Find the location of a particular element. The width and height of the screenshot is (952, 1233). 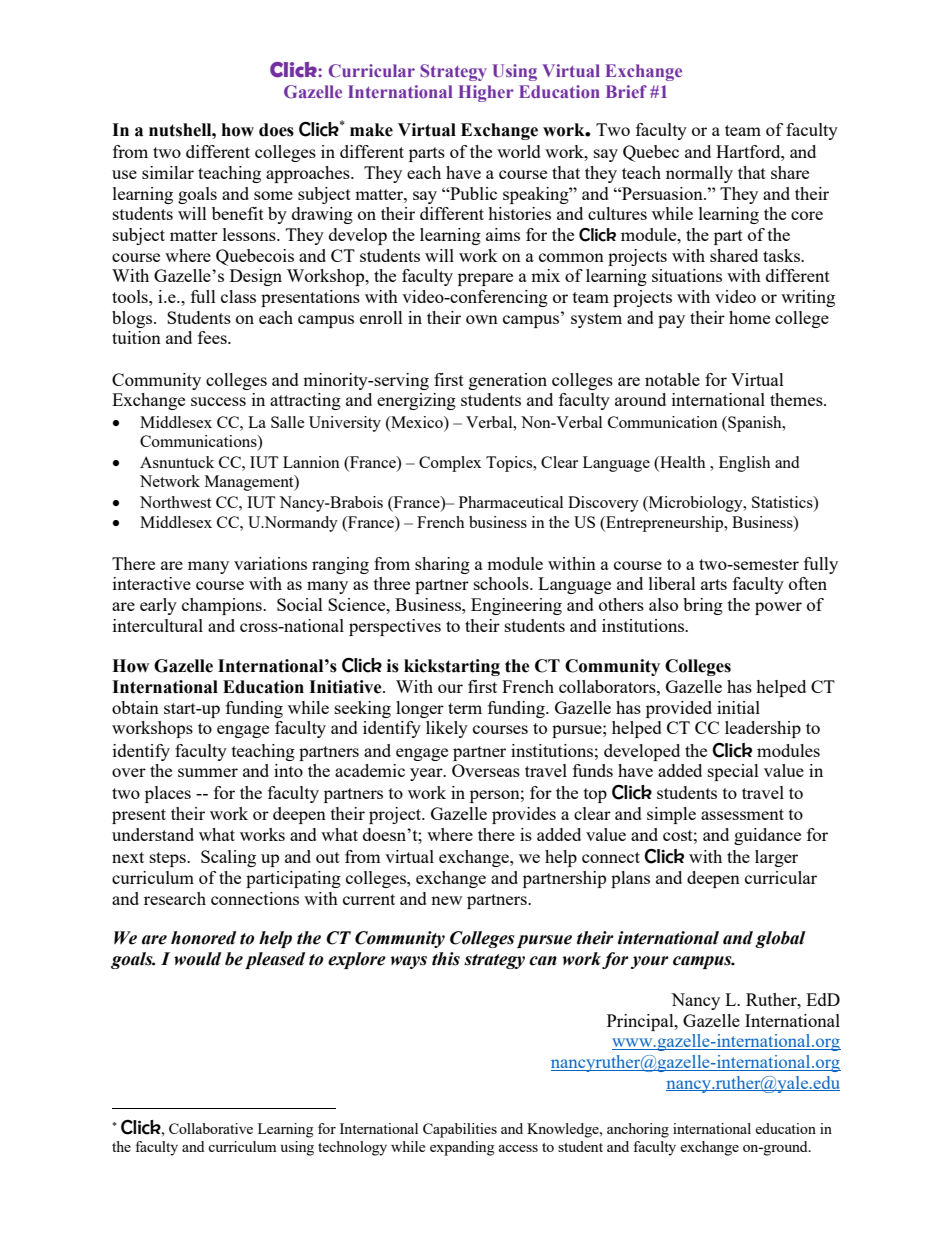

Higher is located at coordinates (486, 93).
